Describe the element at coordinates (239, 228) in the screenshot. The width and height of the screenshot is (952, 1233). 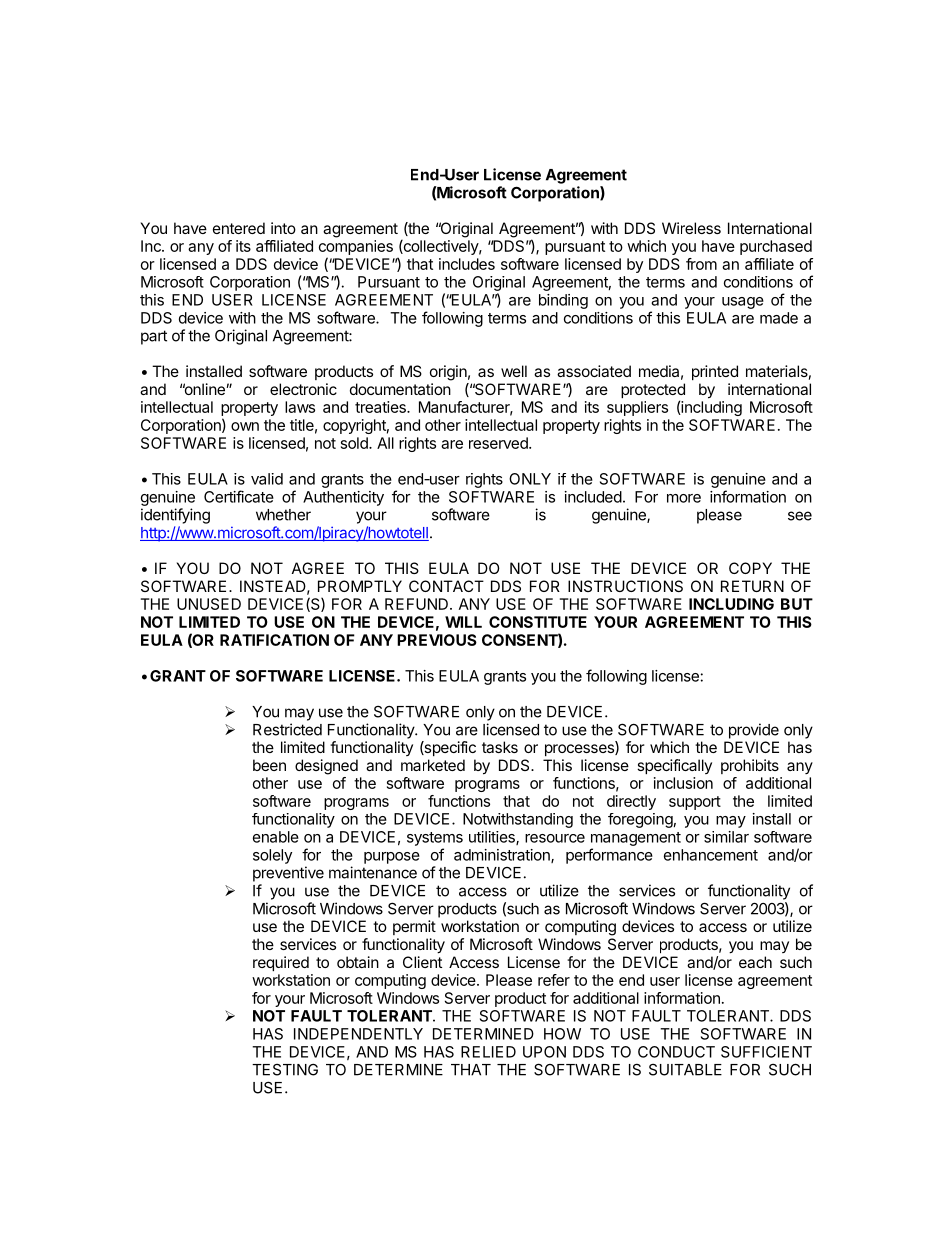
I see `entered` at that location.
